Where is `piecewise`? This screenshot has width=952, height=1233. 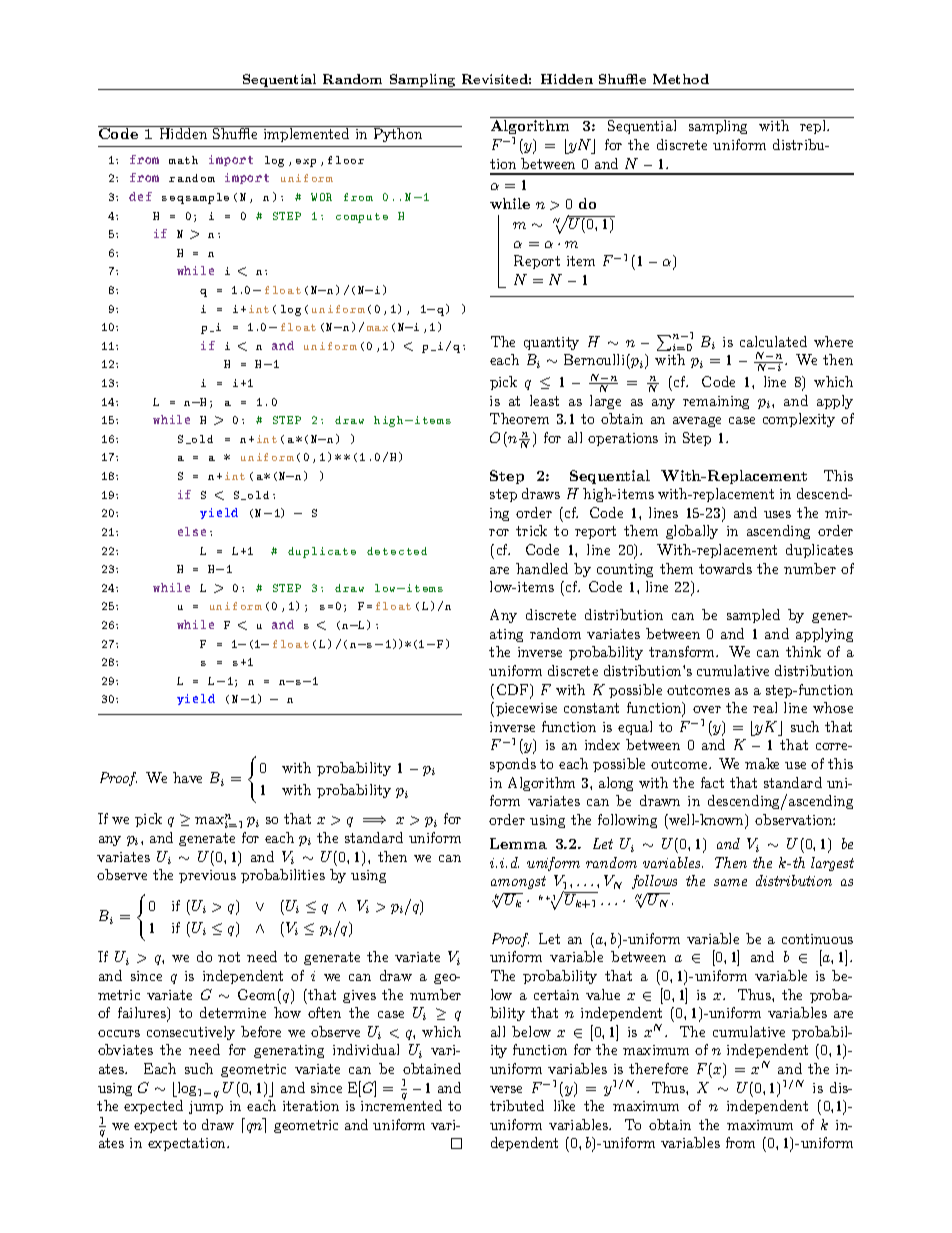 piecewise is located at coordinates (526, 709).
